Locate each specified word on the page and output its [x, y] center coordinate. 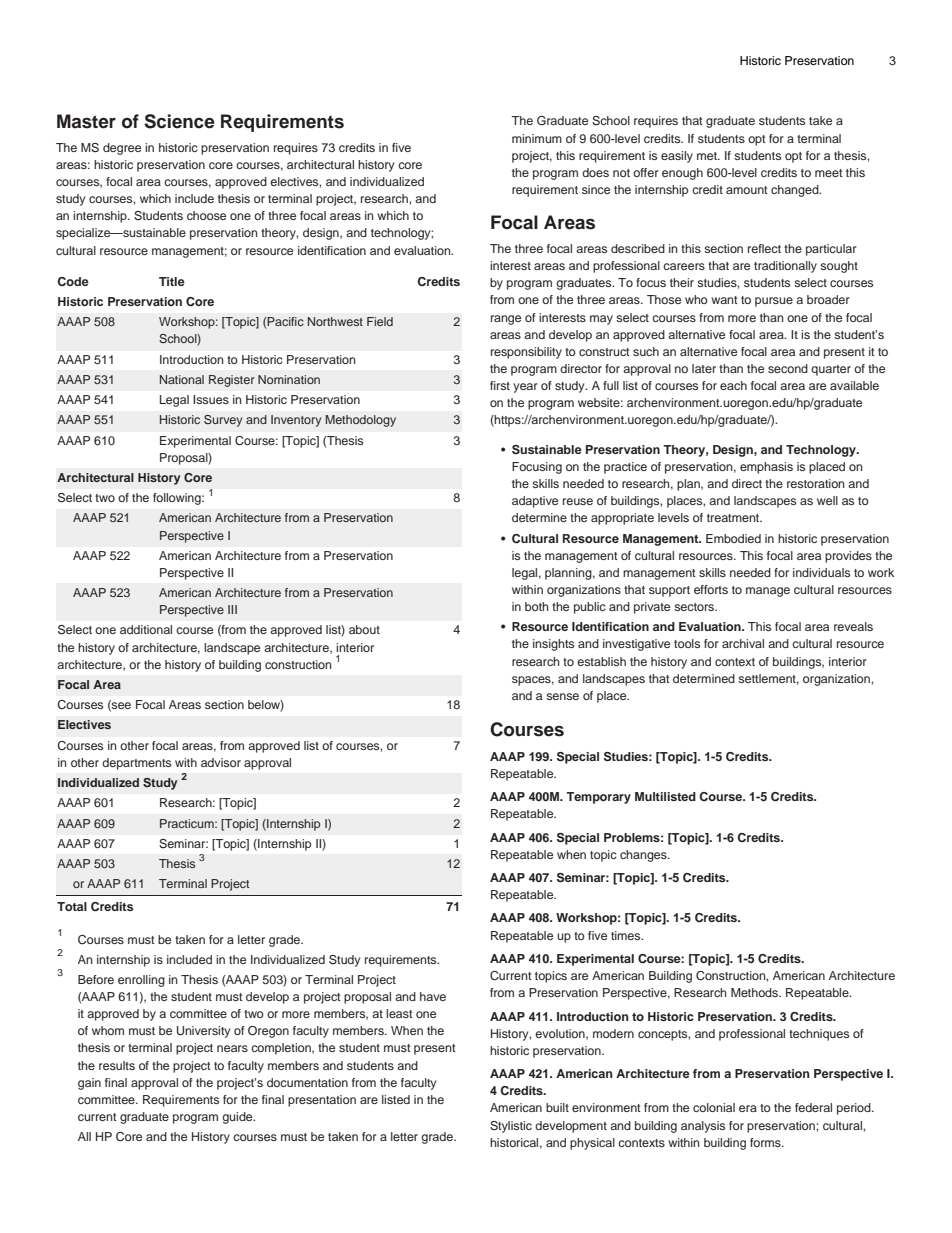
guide [238, 1118]
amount [747, 190]
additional [146, 629]
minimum [537, 138]
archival [743, 643]
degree [122, 149]
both [537, 606]
